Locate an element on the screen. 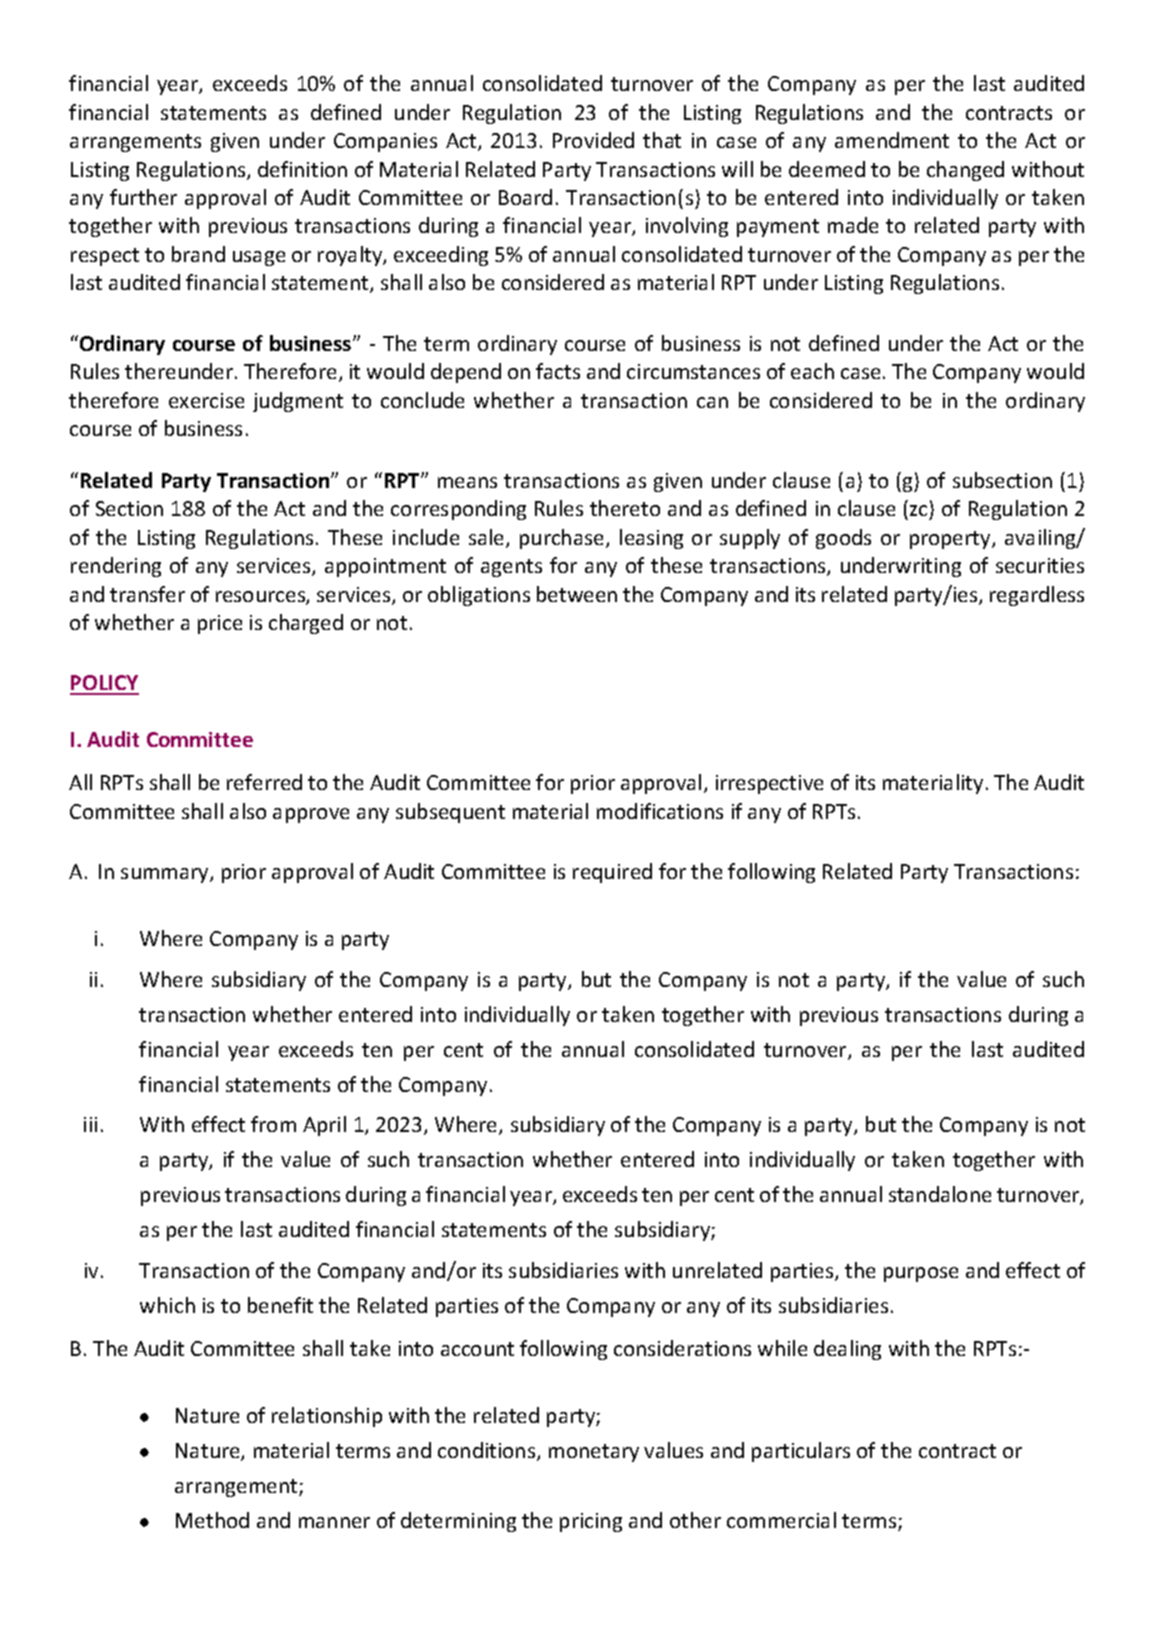  from is located at coordinates (273, 1124).
